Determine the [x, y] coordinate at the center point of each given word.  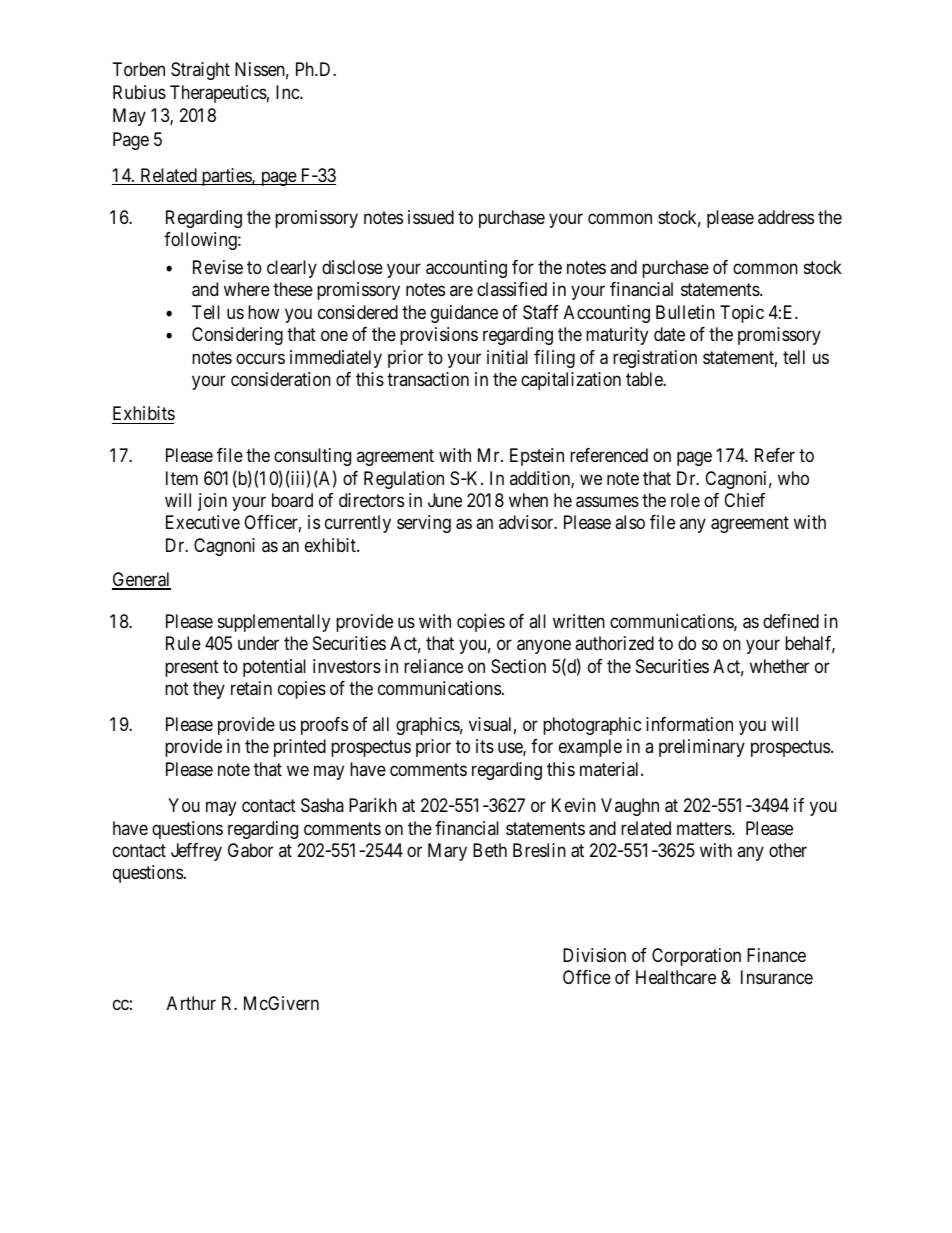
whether [779, 666]
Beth [490, 850]
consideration [281, 379]
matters [705, 829]
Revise [218, 267]
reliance [433, 666]
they [209, 690]
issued [431, 217]
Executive [203, 522]
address [786, 217]
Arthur [191, 1003]
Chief [744, 500]
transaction [428, 379]
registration [655, 359]
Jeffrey [196, 852]
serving [424, 524]
